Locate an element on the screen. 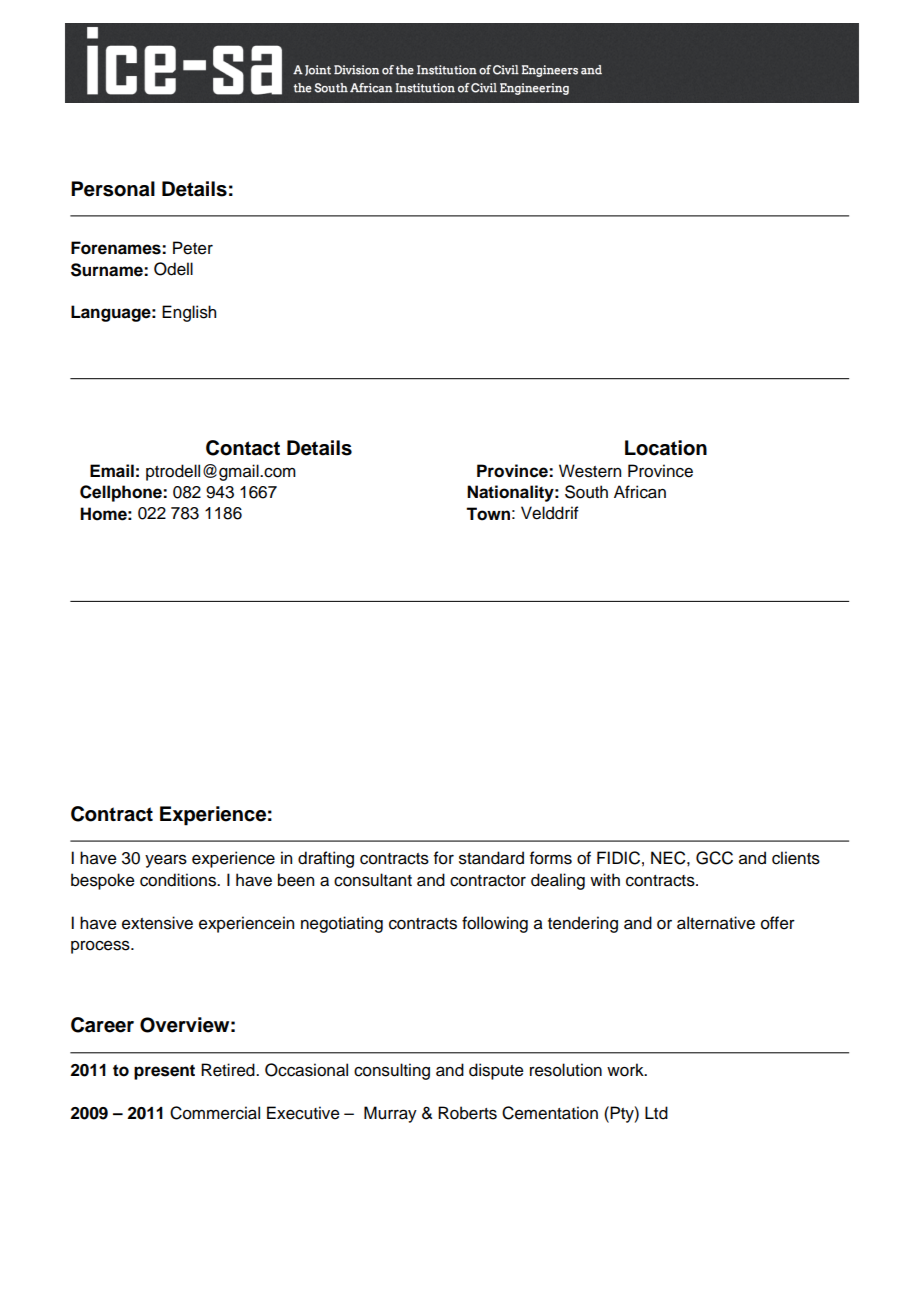 This screenshot has width=924, height=1308. standard is located at coordinates (491, 858).
